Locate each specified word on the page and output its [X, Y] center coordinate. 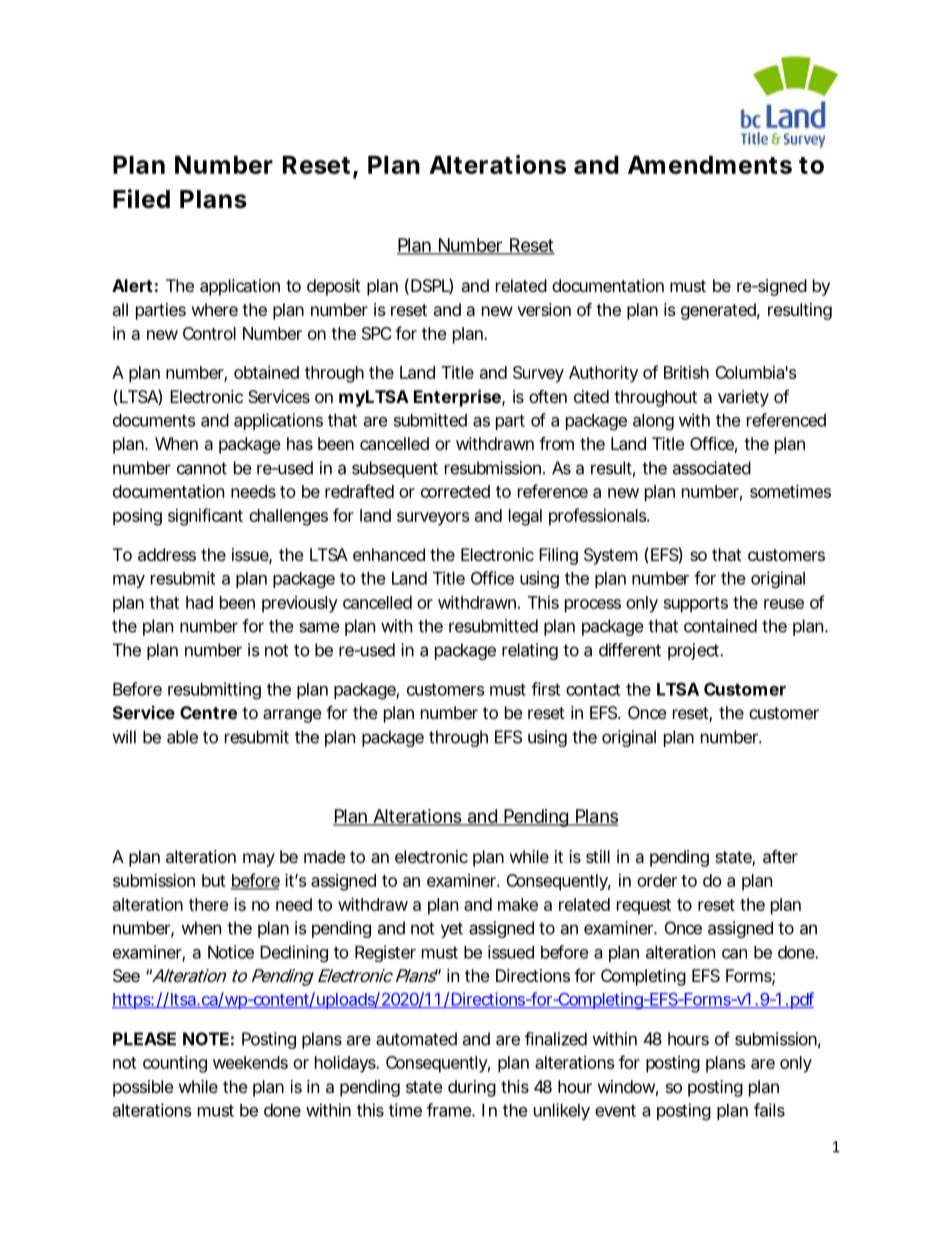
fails [769, 1110]
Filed [141, 199]
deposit [334, 287]
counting [175, 1064]
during [472, 1088]
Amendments [710, 165]
